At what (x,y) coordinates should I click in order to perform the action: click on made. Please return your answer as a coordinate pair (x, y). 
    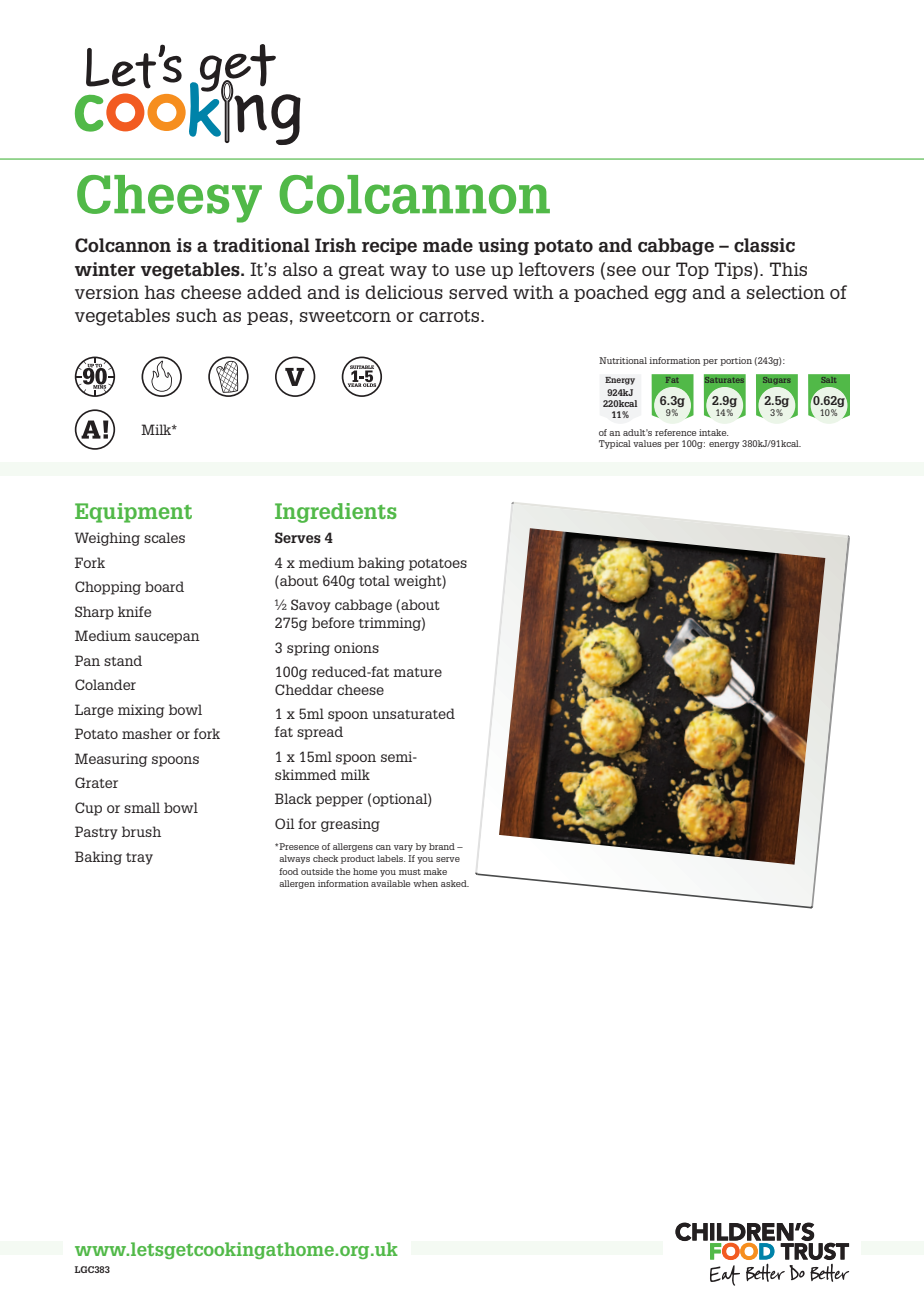
    Looking at the image, I should click on (448, 245).
